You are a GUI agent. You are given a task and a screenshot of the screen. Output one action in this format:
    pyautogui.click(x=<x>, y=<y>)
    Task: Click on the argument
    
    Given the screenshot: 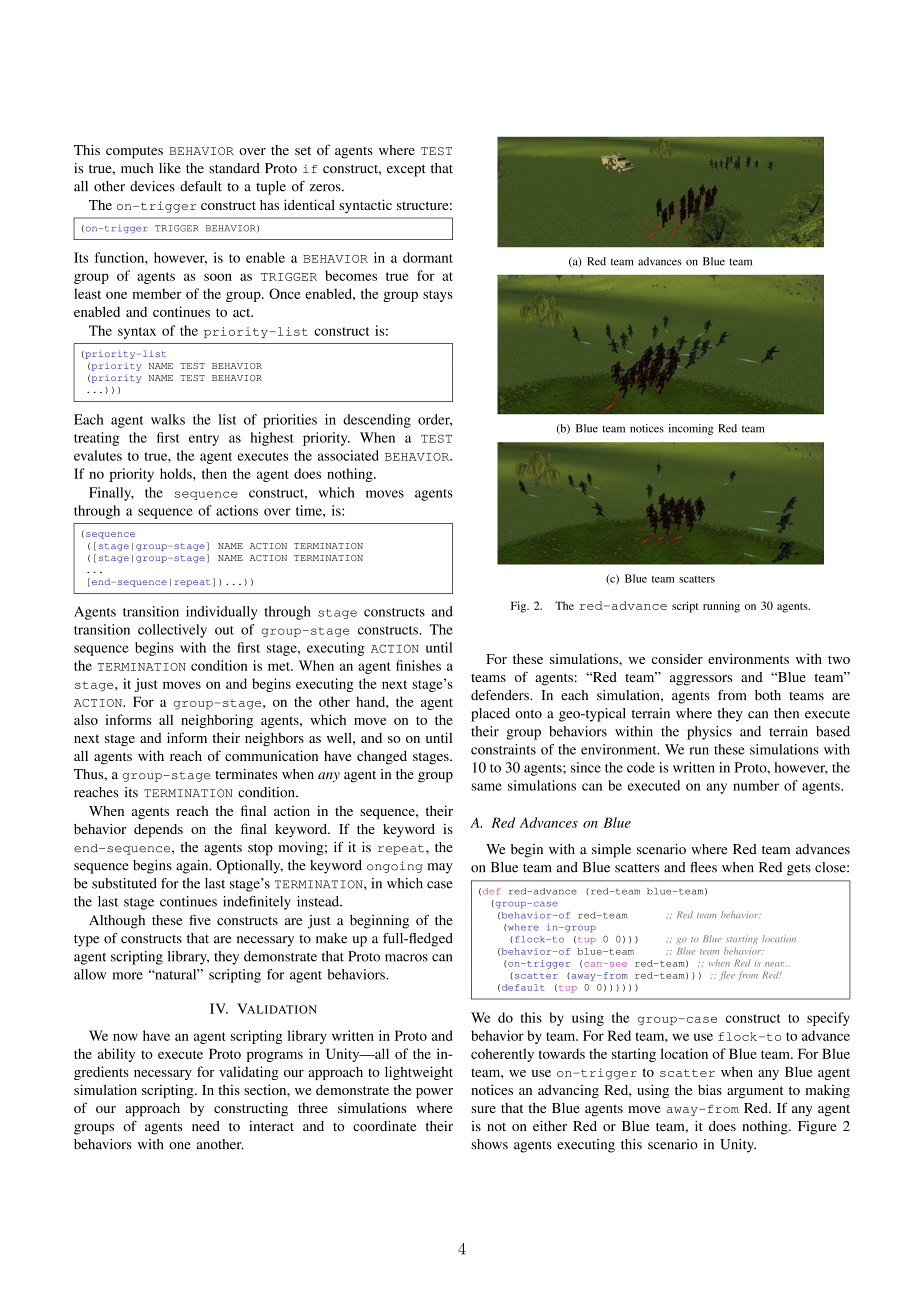 What is the action you would take?
    pyautogui.click(x=755, y=1092)
